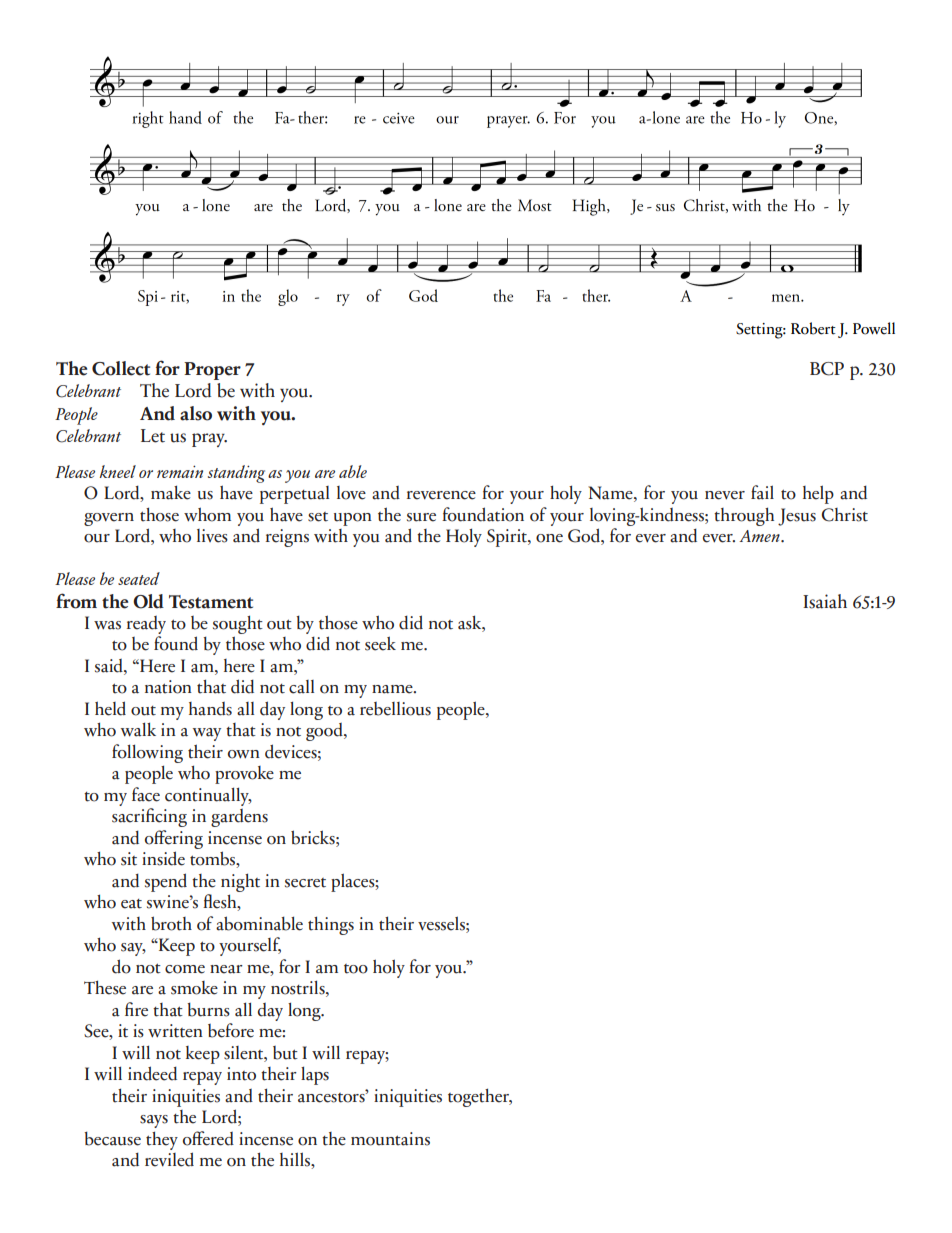 The width and height of the image is (952, 1233). I want to click on rebellious, so click(395, 709).
